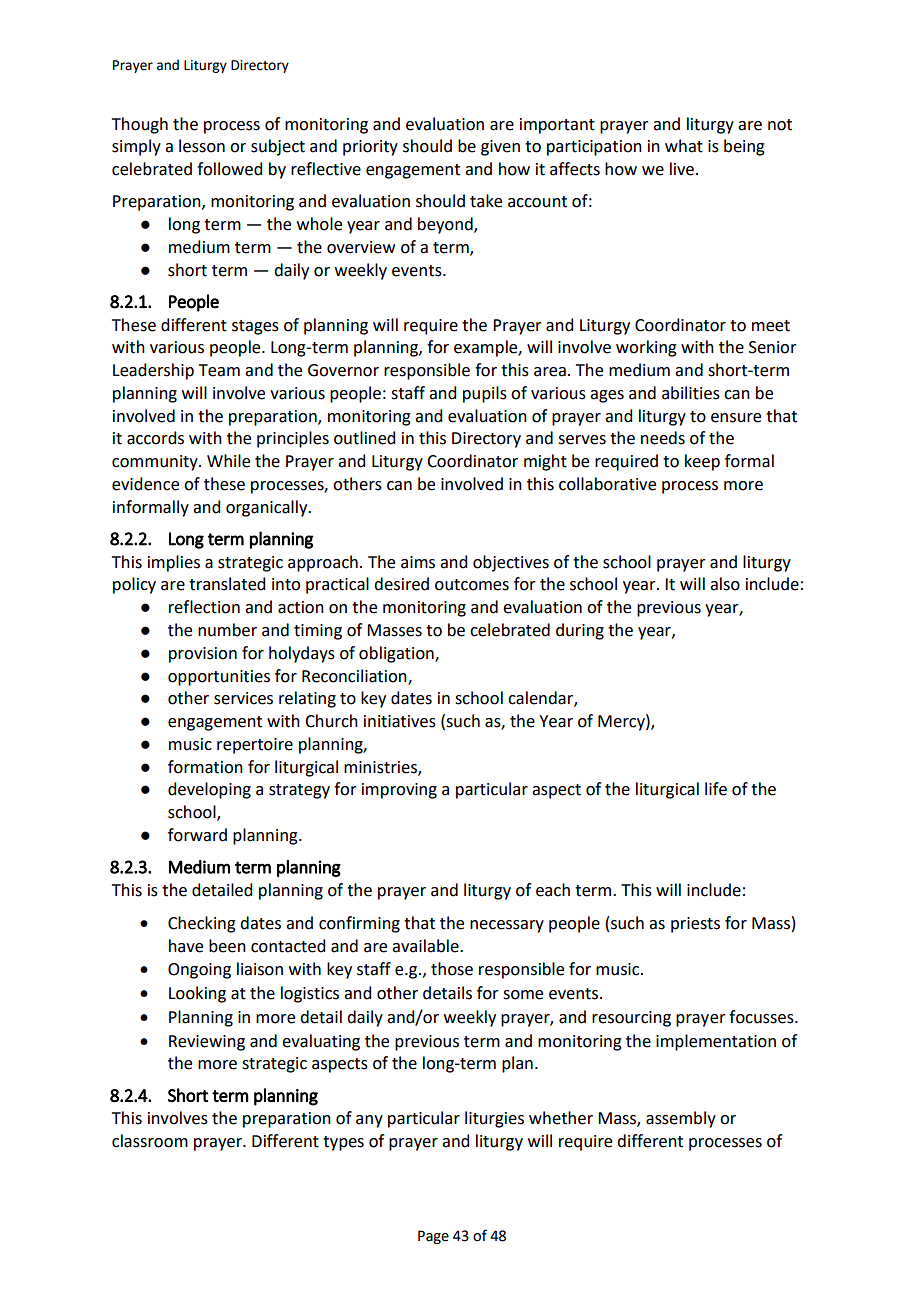 The width and height of the screenshot is (924, 1309). Describe the element at coordinates (228, 461) in the screenshot. I see `While` at that location.
